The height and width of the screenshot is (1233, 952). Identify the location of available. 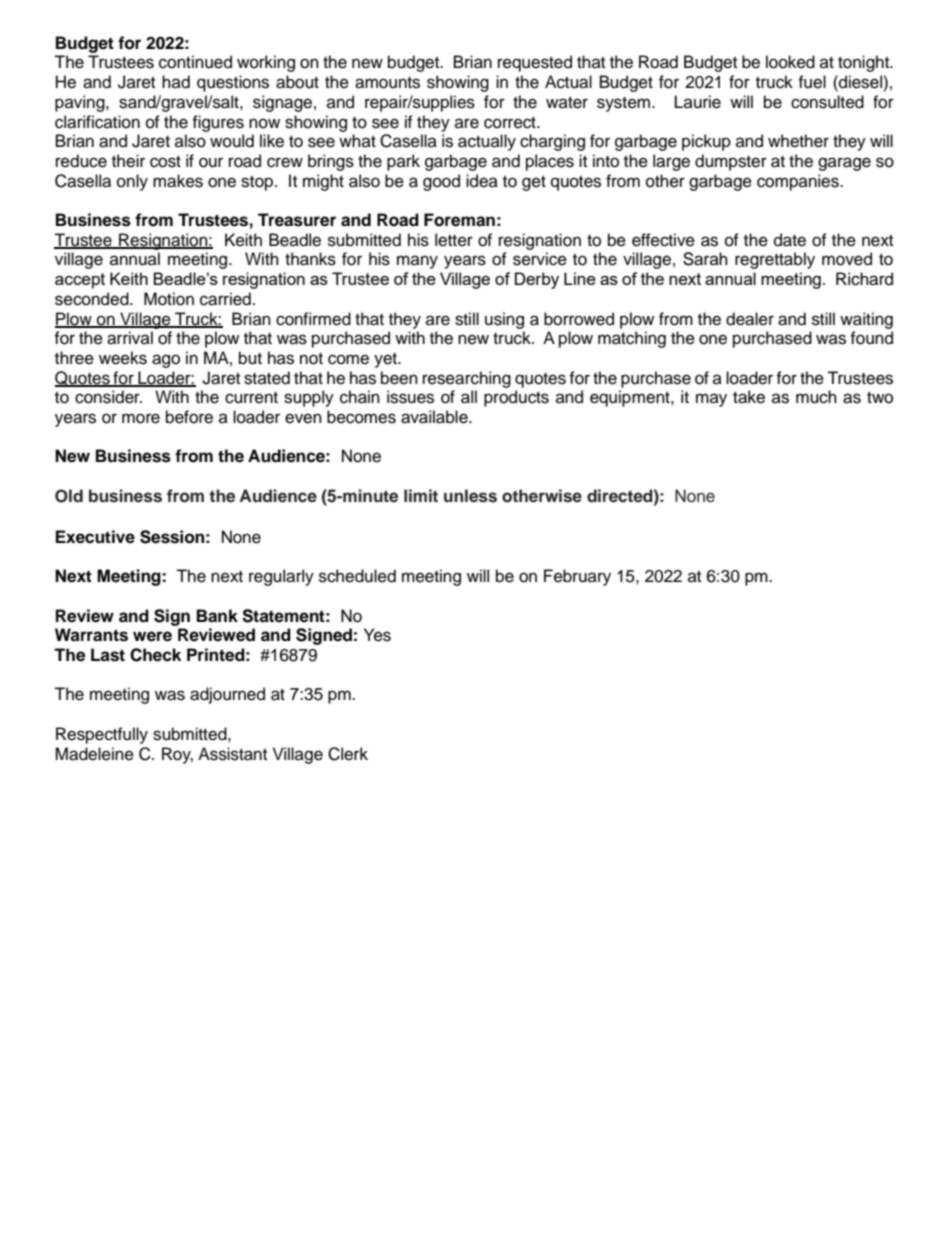
(435, 417).
